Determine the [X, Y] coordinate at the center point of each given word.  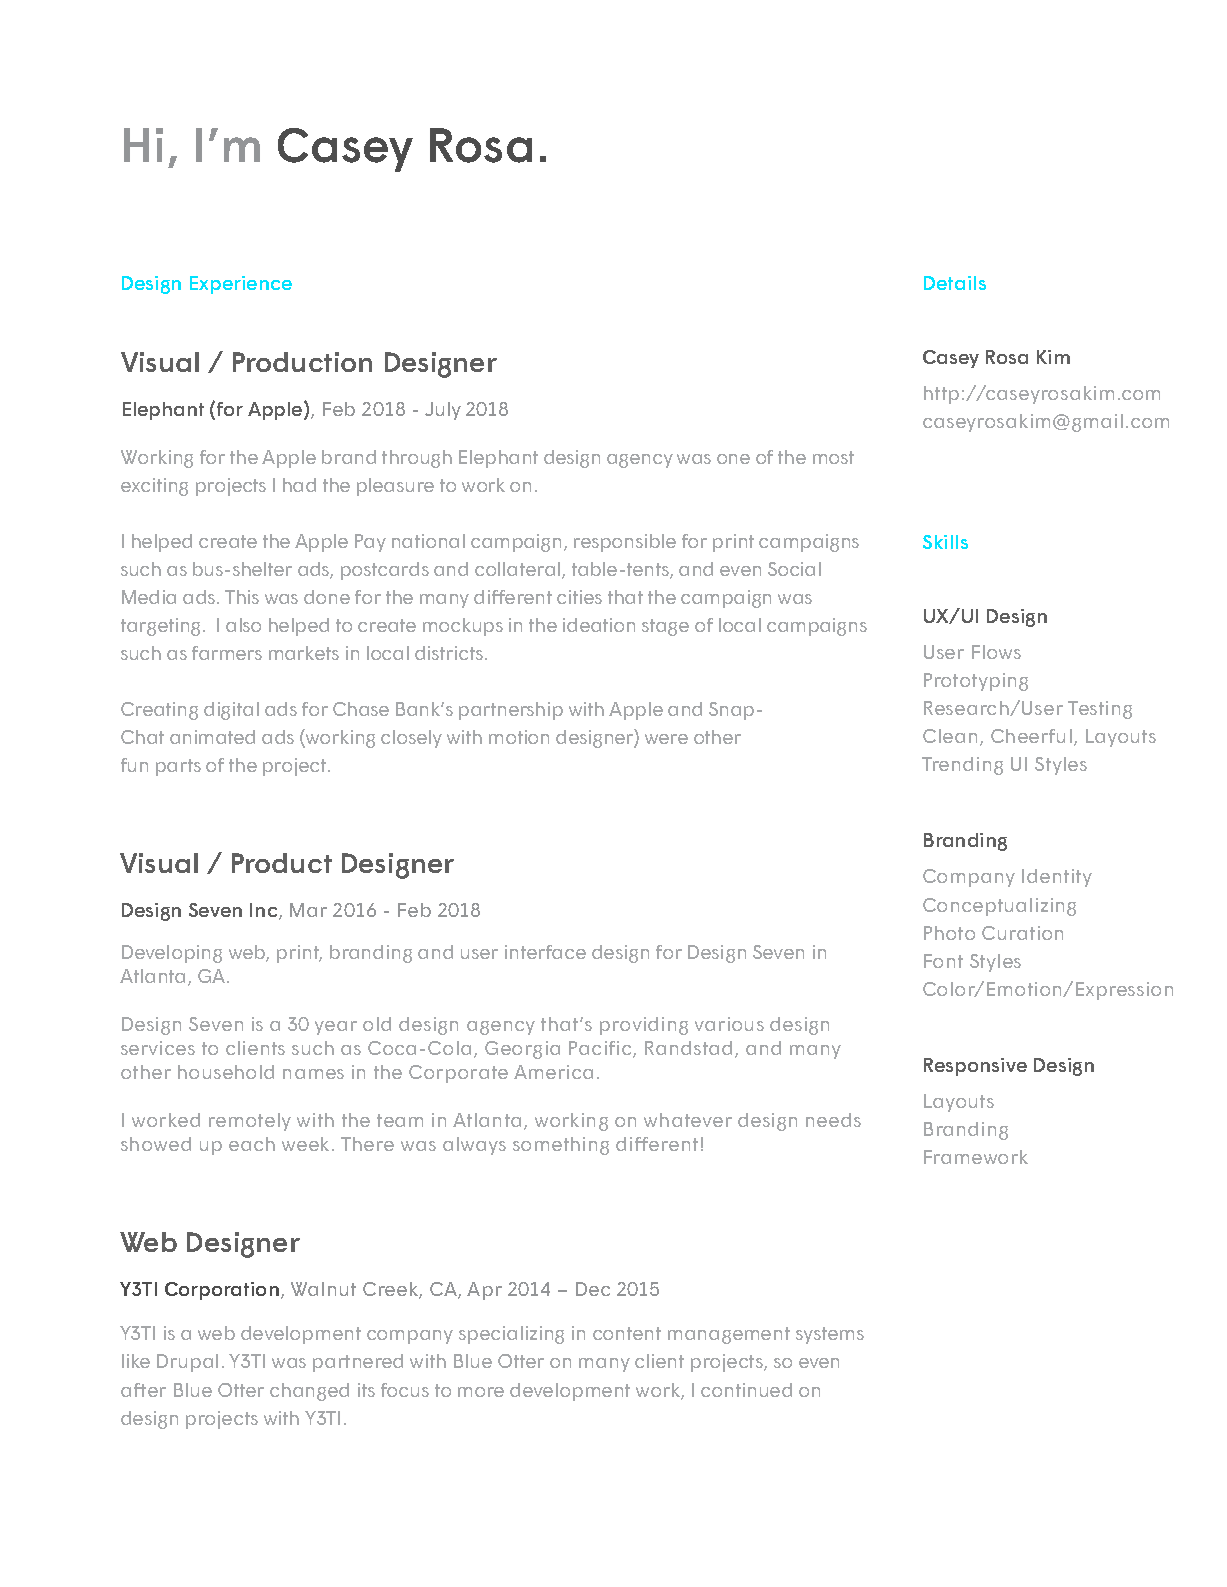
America [553, 1072]
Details [955, 283]
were [666, 739]
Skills [945, 542]
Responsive [975, 1067]
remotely [250, 1122]
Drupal [187, 1363]
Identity [1057, 878]
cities [579, 597]
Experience [241, 285]
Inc [265, 911]
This [242, 597]
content [627, 1333]
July [443, 411]
